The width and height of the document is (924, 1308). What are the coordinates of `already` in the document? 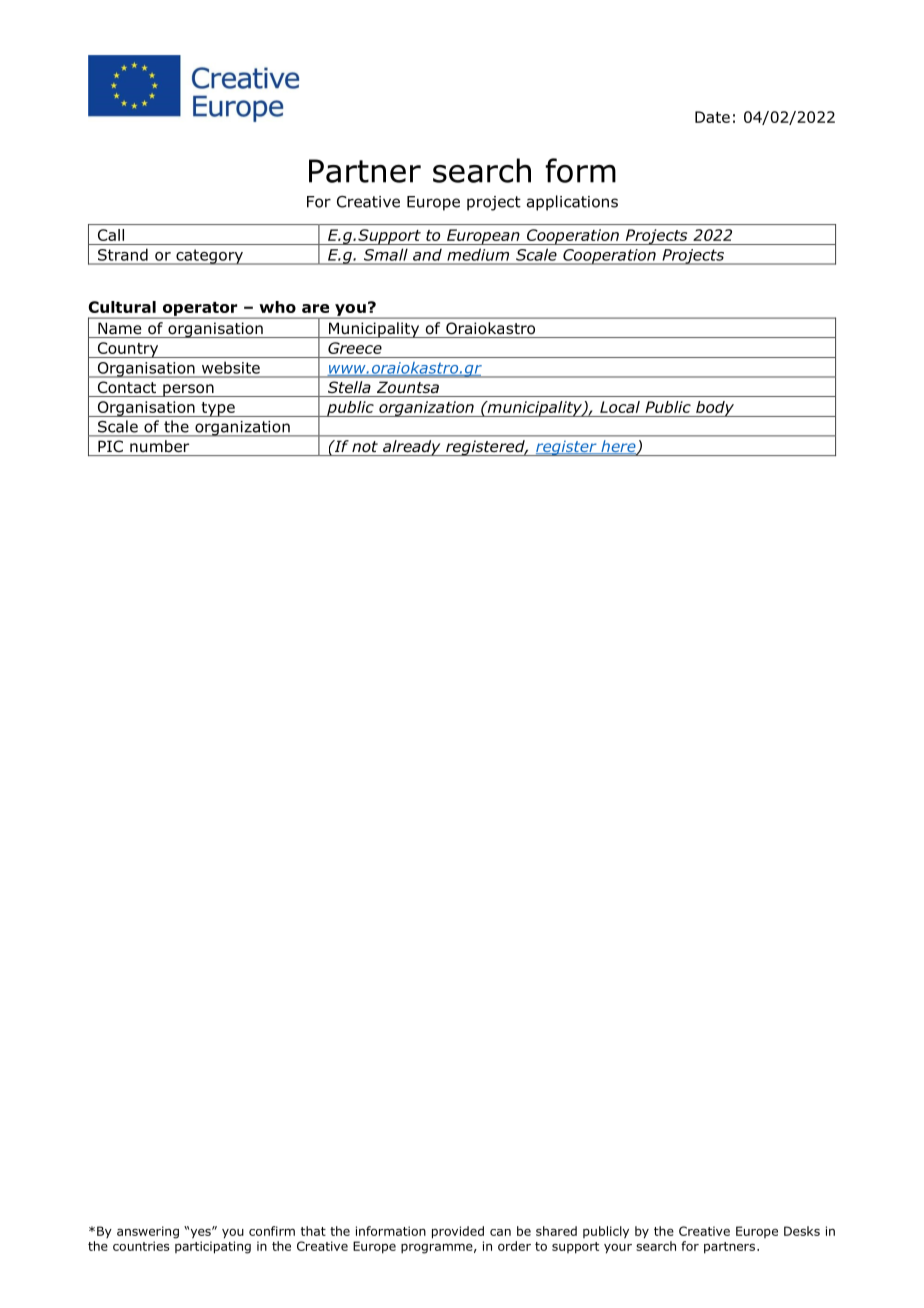 It's located at (411, 448).
